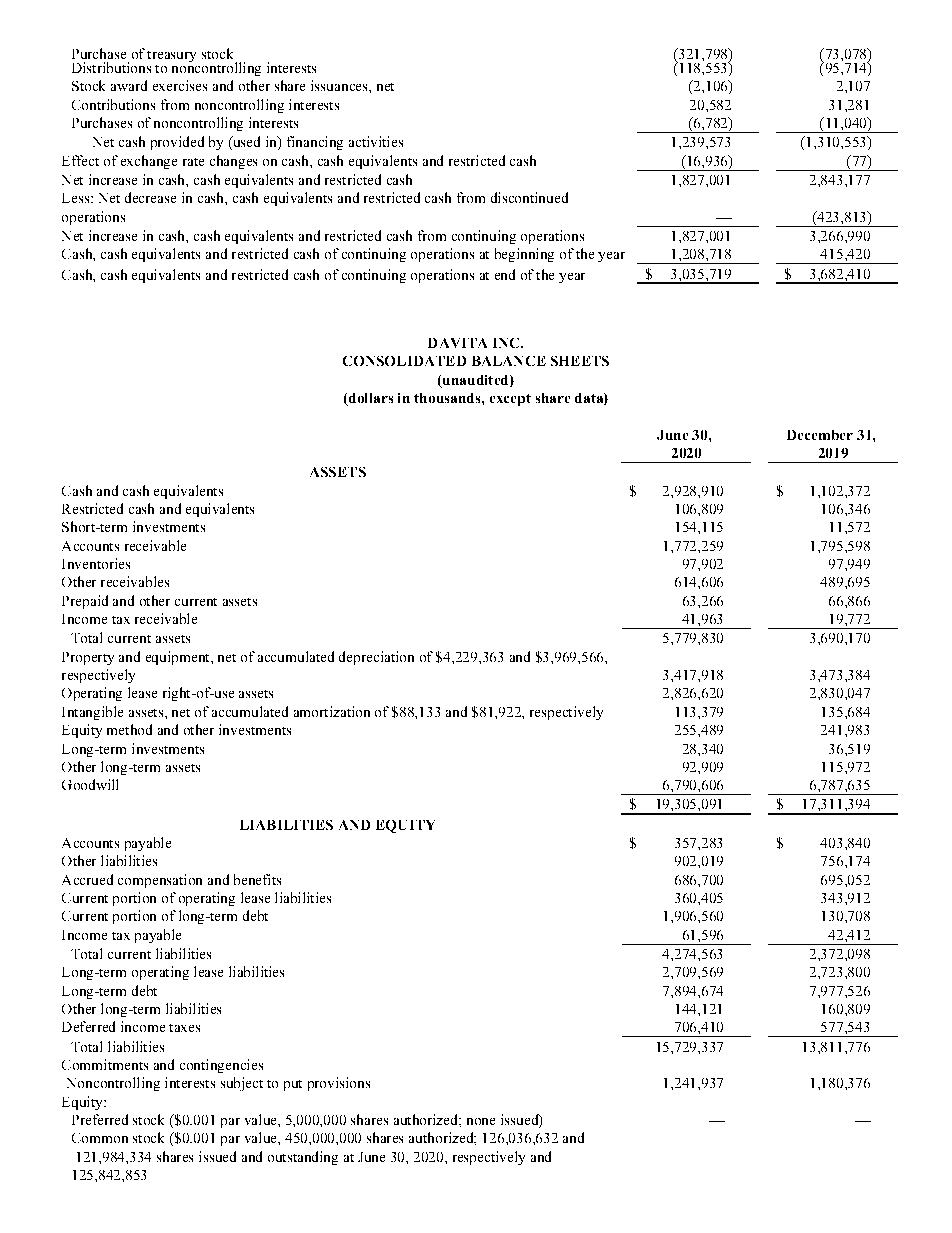  Describe the element at coordinates (481, 1121) in the screenshot. I see `none` at that location.
